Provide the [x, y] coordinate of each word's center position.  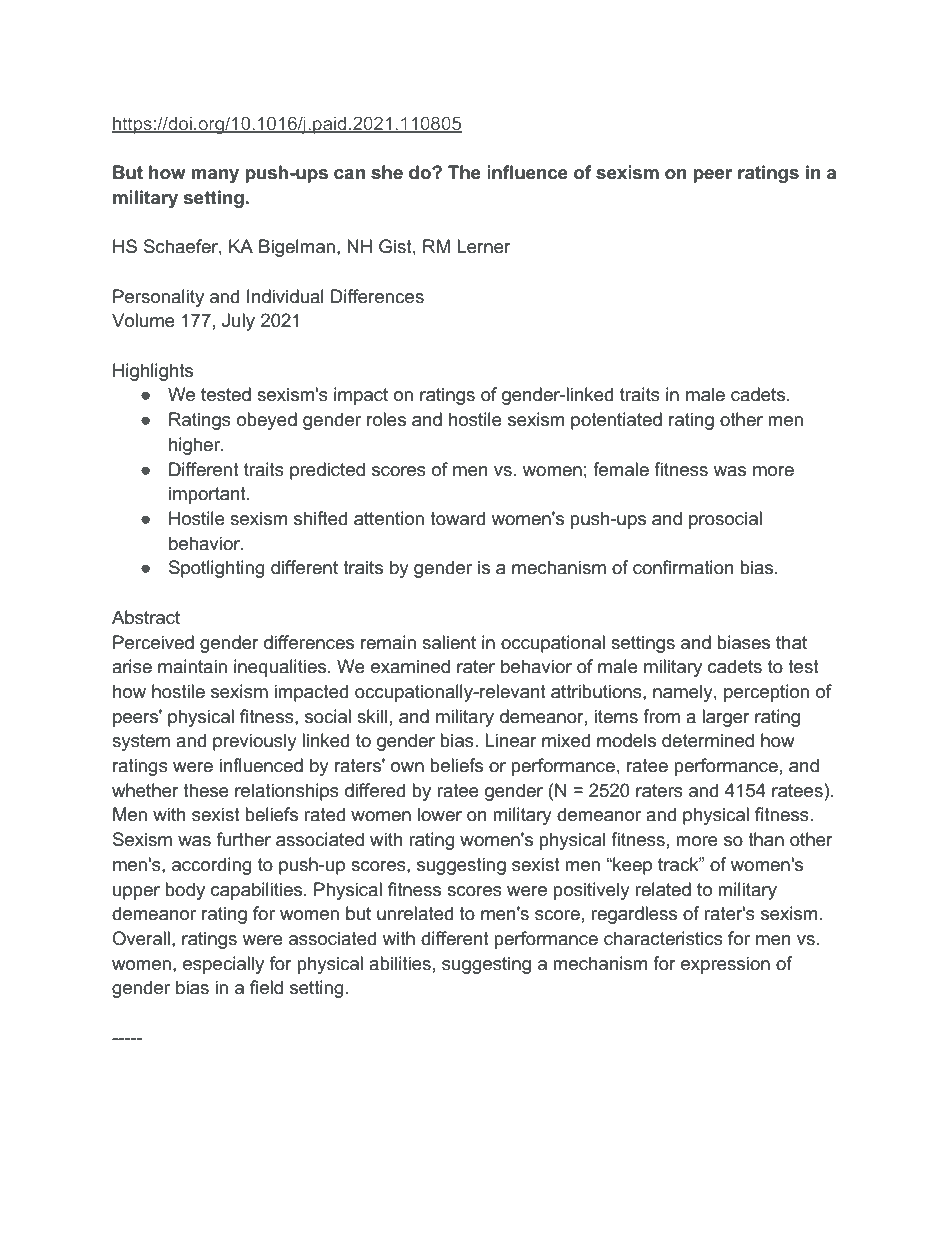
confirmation [683, 567]
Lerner [484, 246]
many [215, 176]
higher [196, 446]
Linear [511, 740]
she [387, 172]
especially [223, 965]
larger [726, 718]
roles [386, 419]
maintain [192, 666]
